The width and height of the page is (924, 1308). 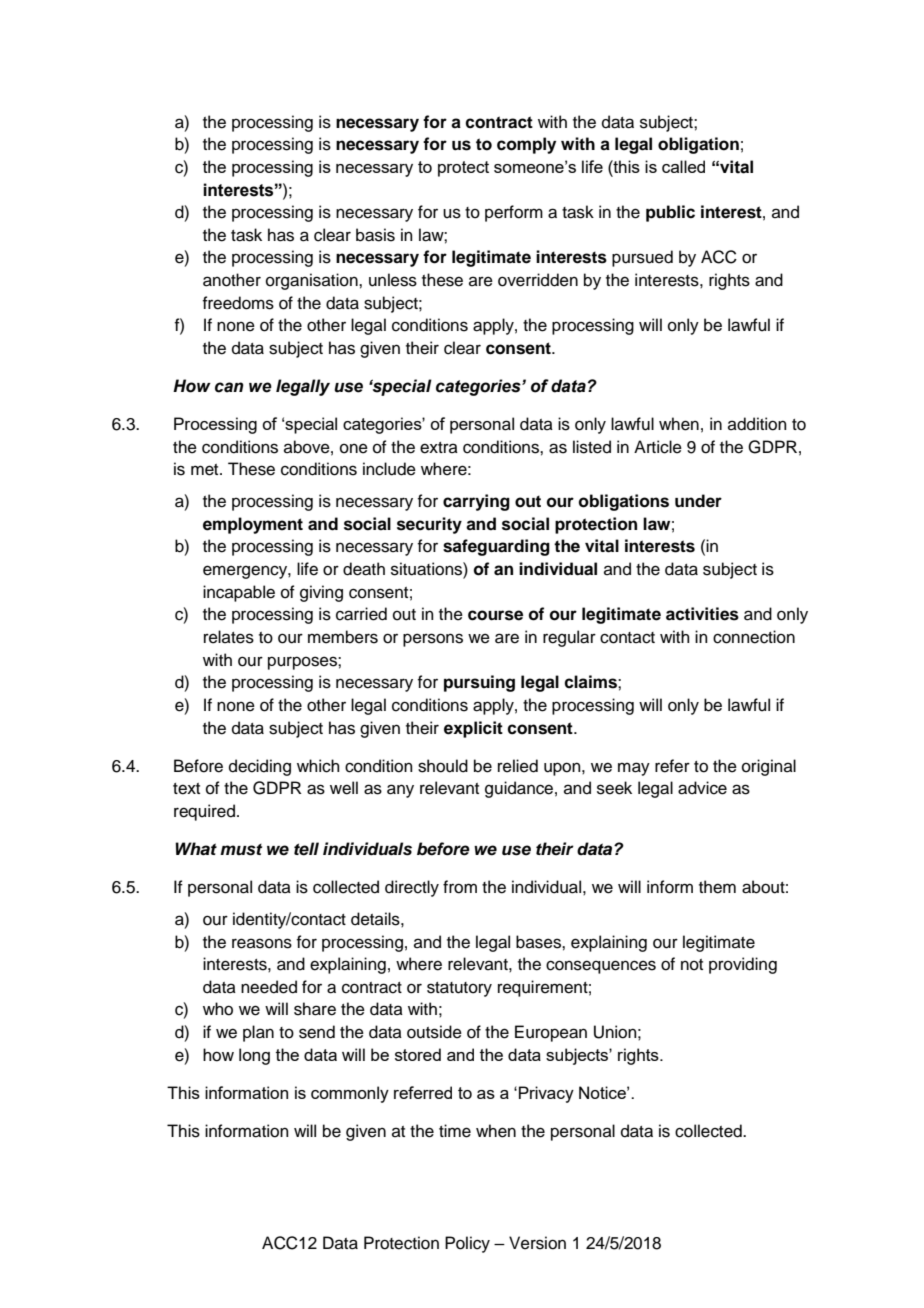 What do you see at coordinates (229, 387) in the page?
I see `can` at bounding box center [229, 387].
